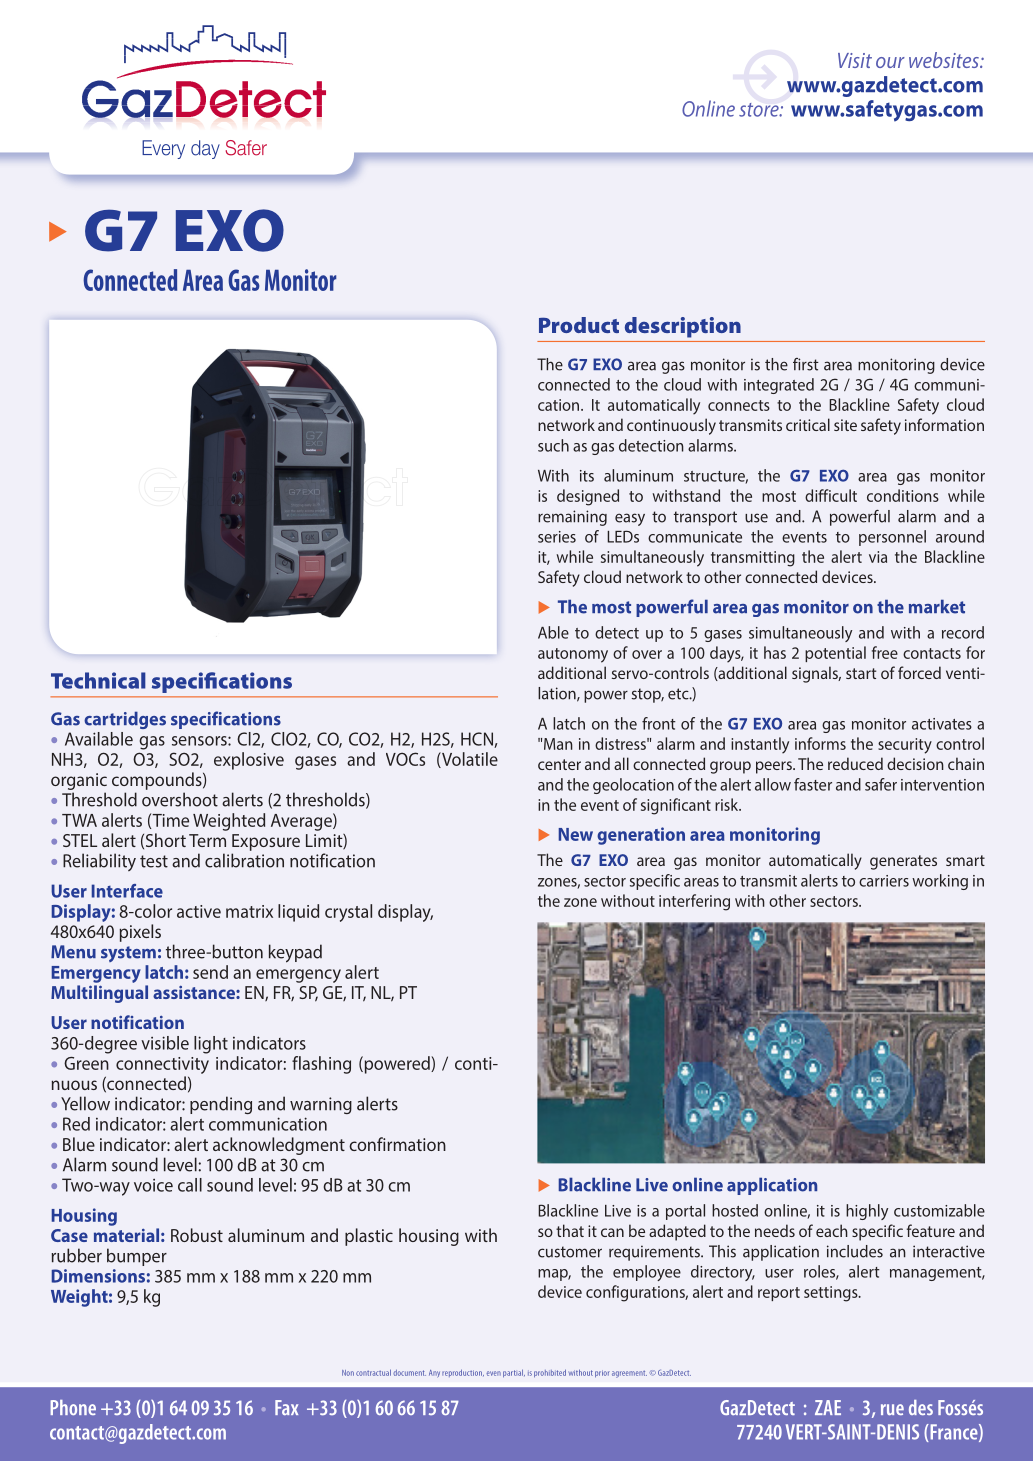 The width and height of the page is (1033, 1461). What do you see at coordinates (683, 327) in the page?
I see `description` at bounding box center [683, 327].
